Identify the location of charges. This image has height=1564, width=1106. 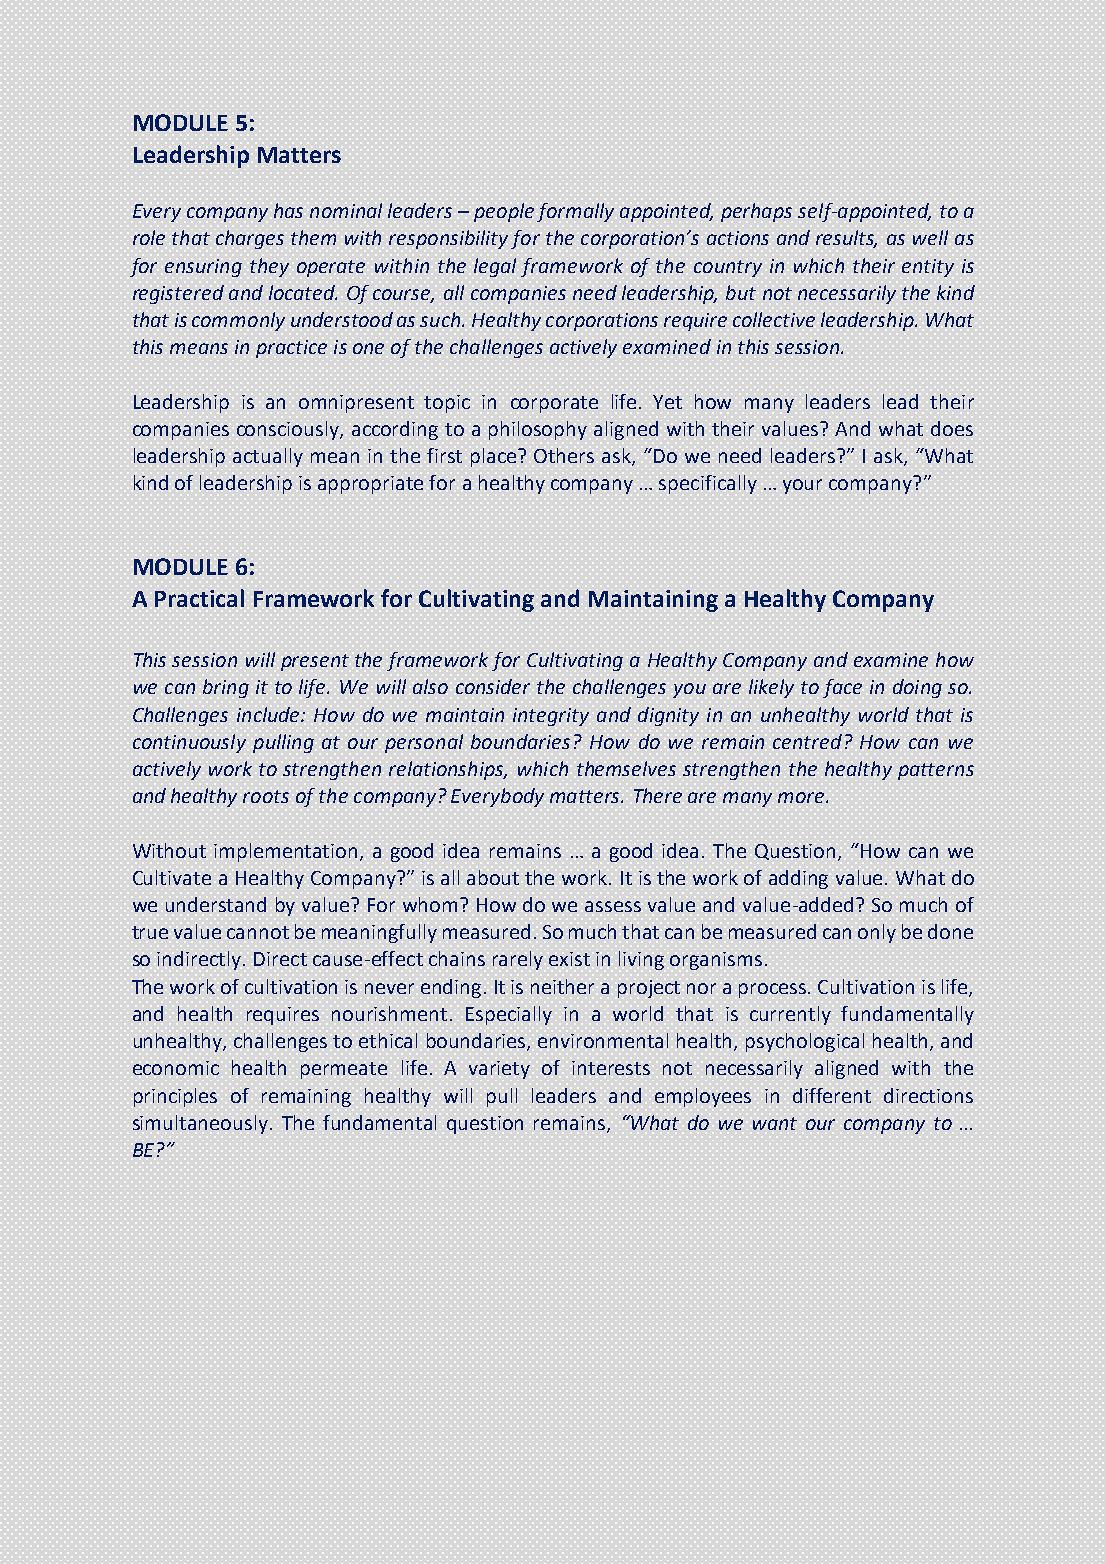
(250, 239).
